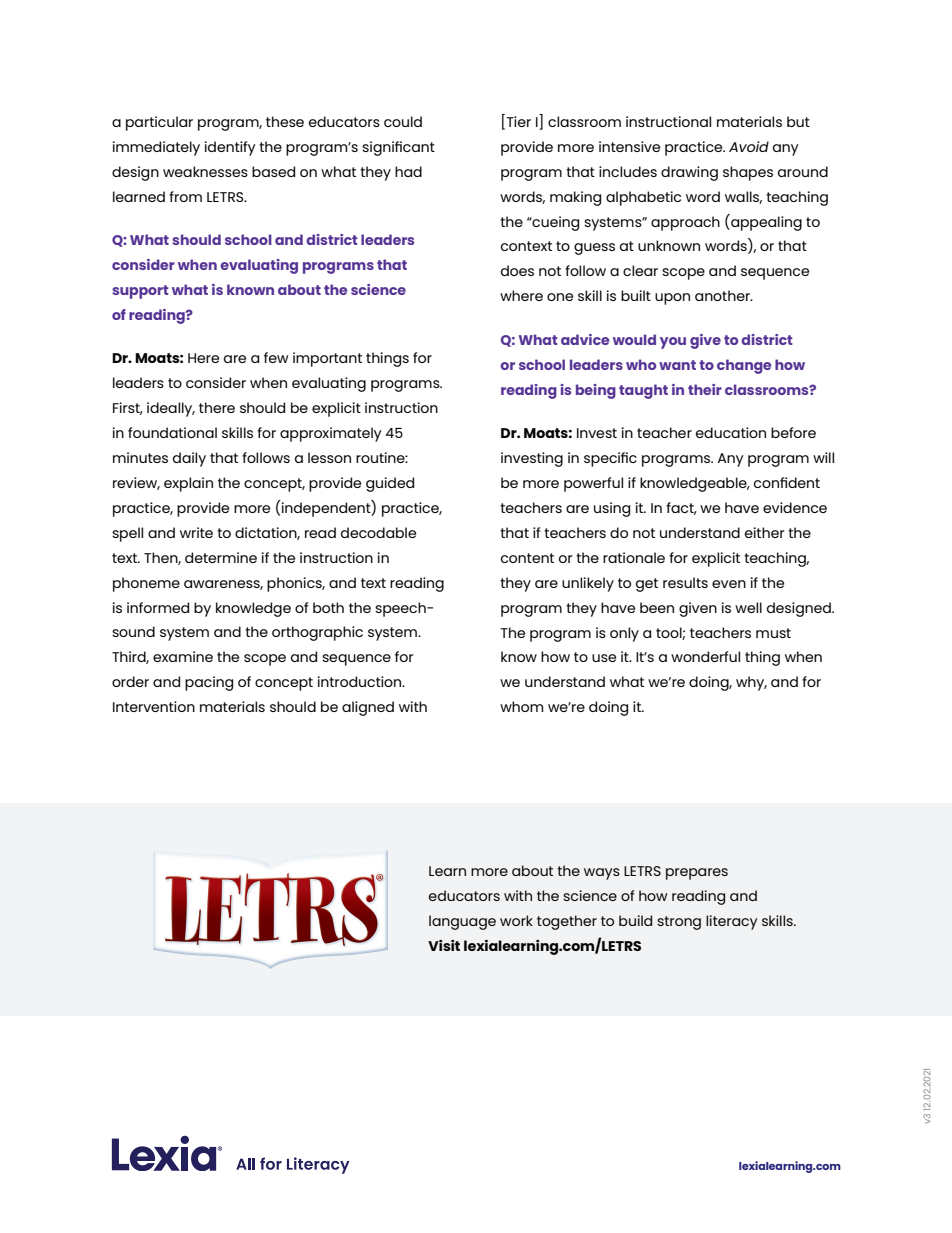 The image size is (952, 1233). Describe the element at coordinates (196, 532) in the page. I see `write` at that location.
